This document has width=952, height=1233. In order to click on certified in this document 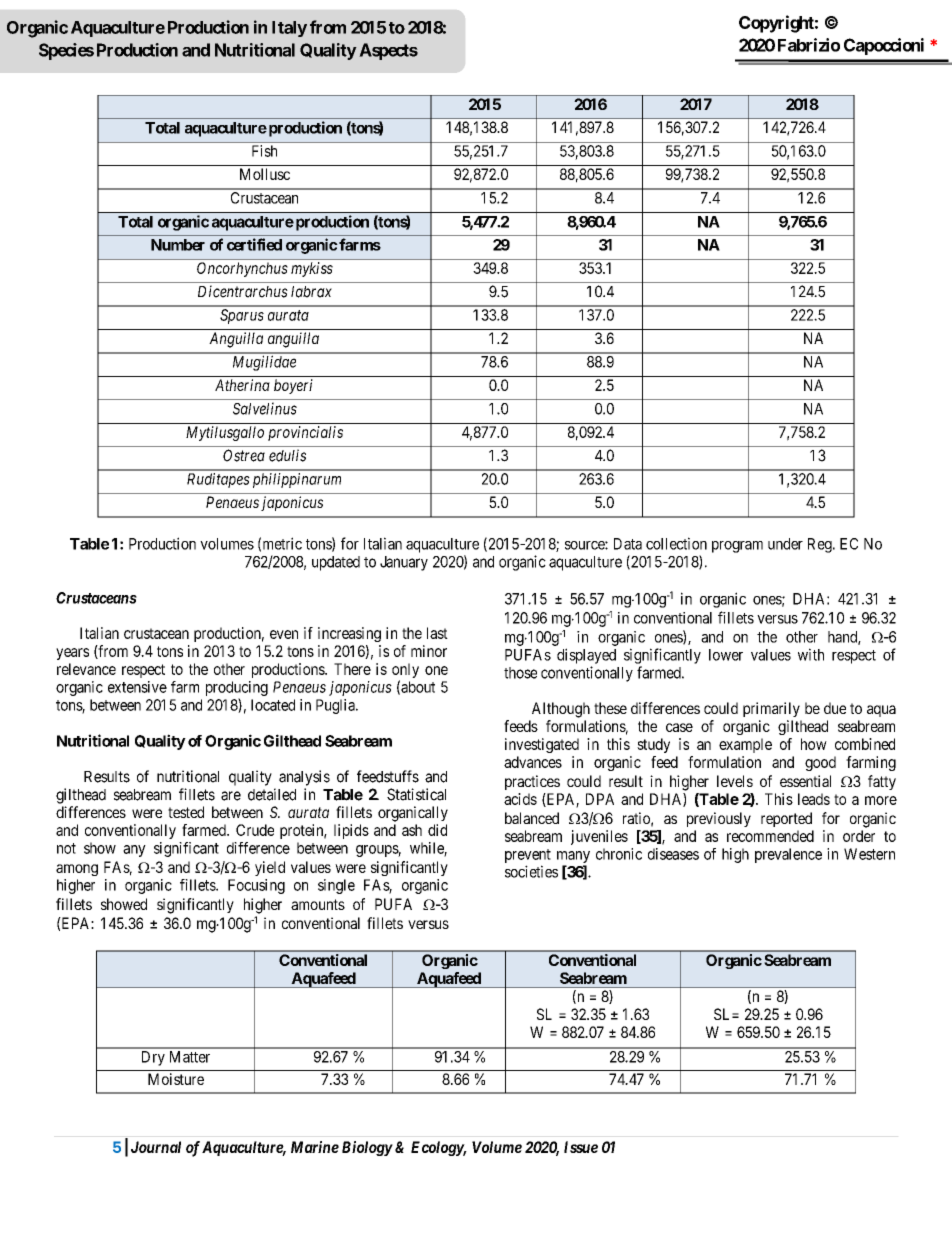, I will do `click(254, 244)`.
